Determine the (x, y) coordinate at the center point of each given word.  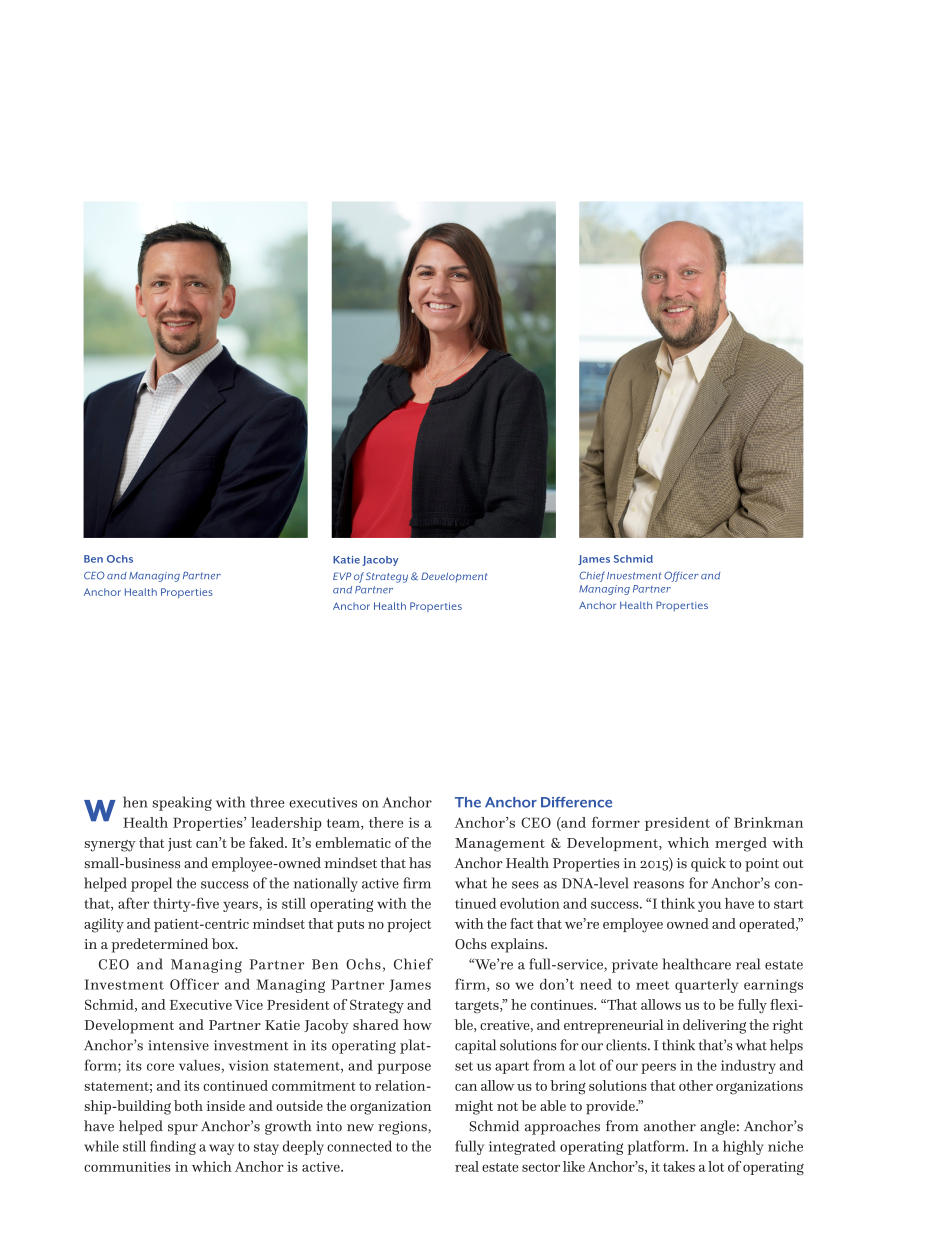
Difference (576, 802)
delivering (714, 1026)
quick (708, 864)
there (386, 822)
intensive (178, 1045)
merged (741, 844)
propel (151, 884)
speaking (182, 803)
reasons (658, 885)
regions (403, 1128)
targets (478, 1007)
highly (743, 1147)
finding (173, 1147)
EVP (342, 576)
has (420, 863)
